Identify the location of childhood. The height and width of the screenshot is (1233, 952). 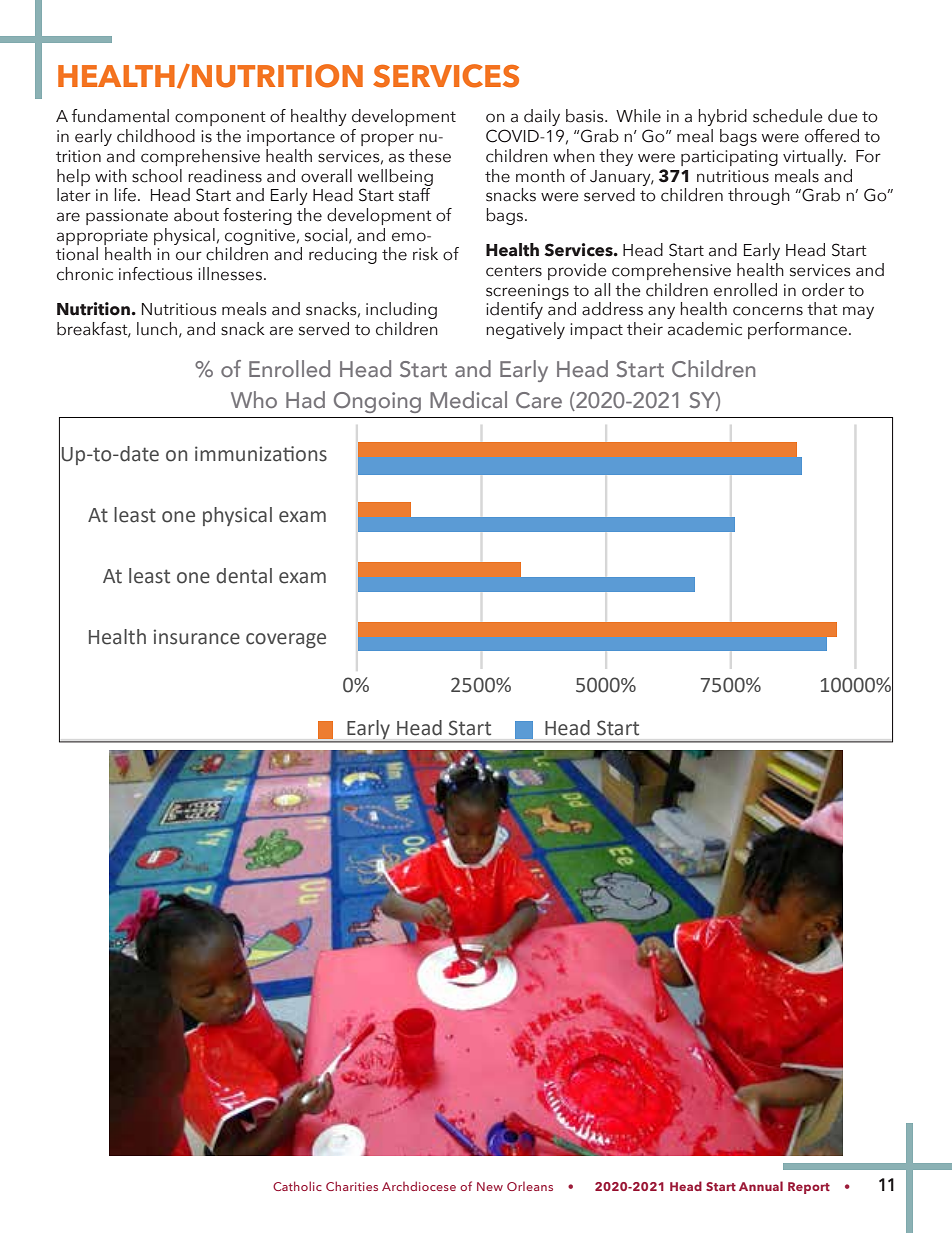
(156, 136).
